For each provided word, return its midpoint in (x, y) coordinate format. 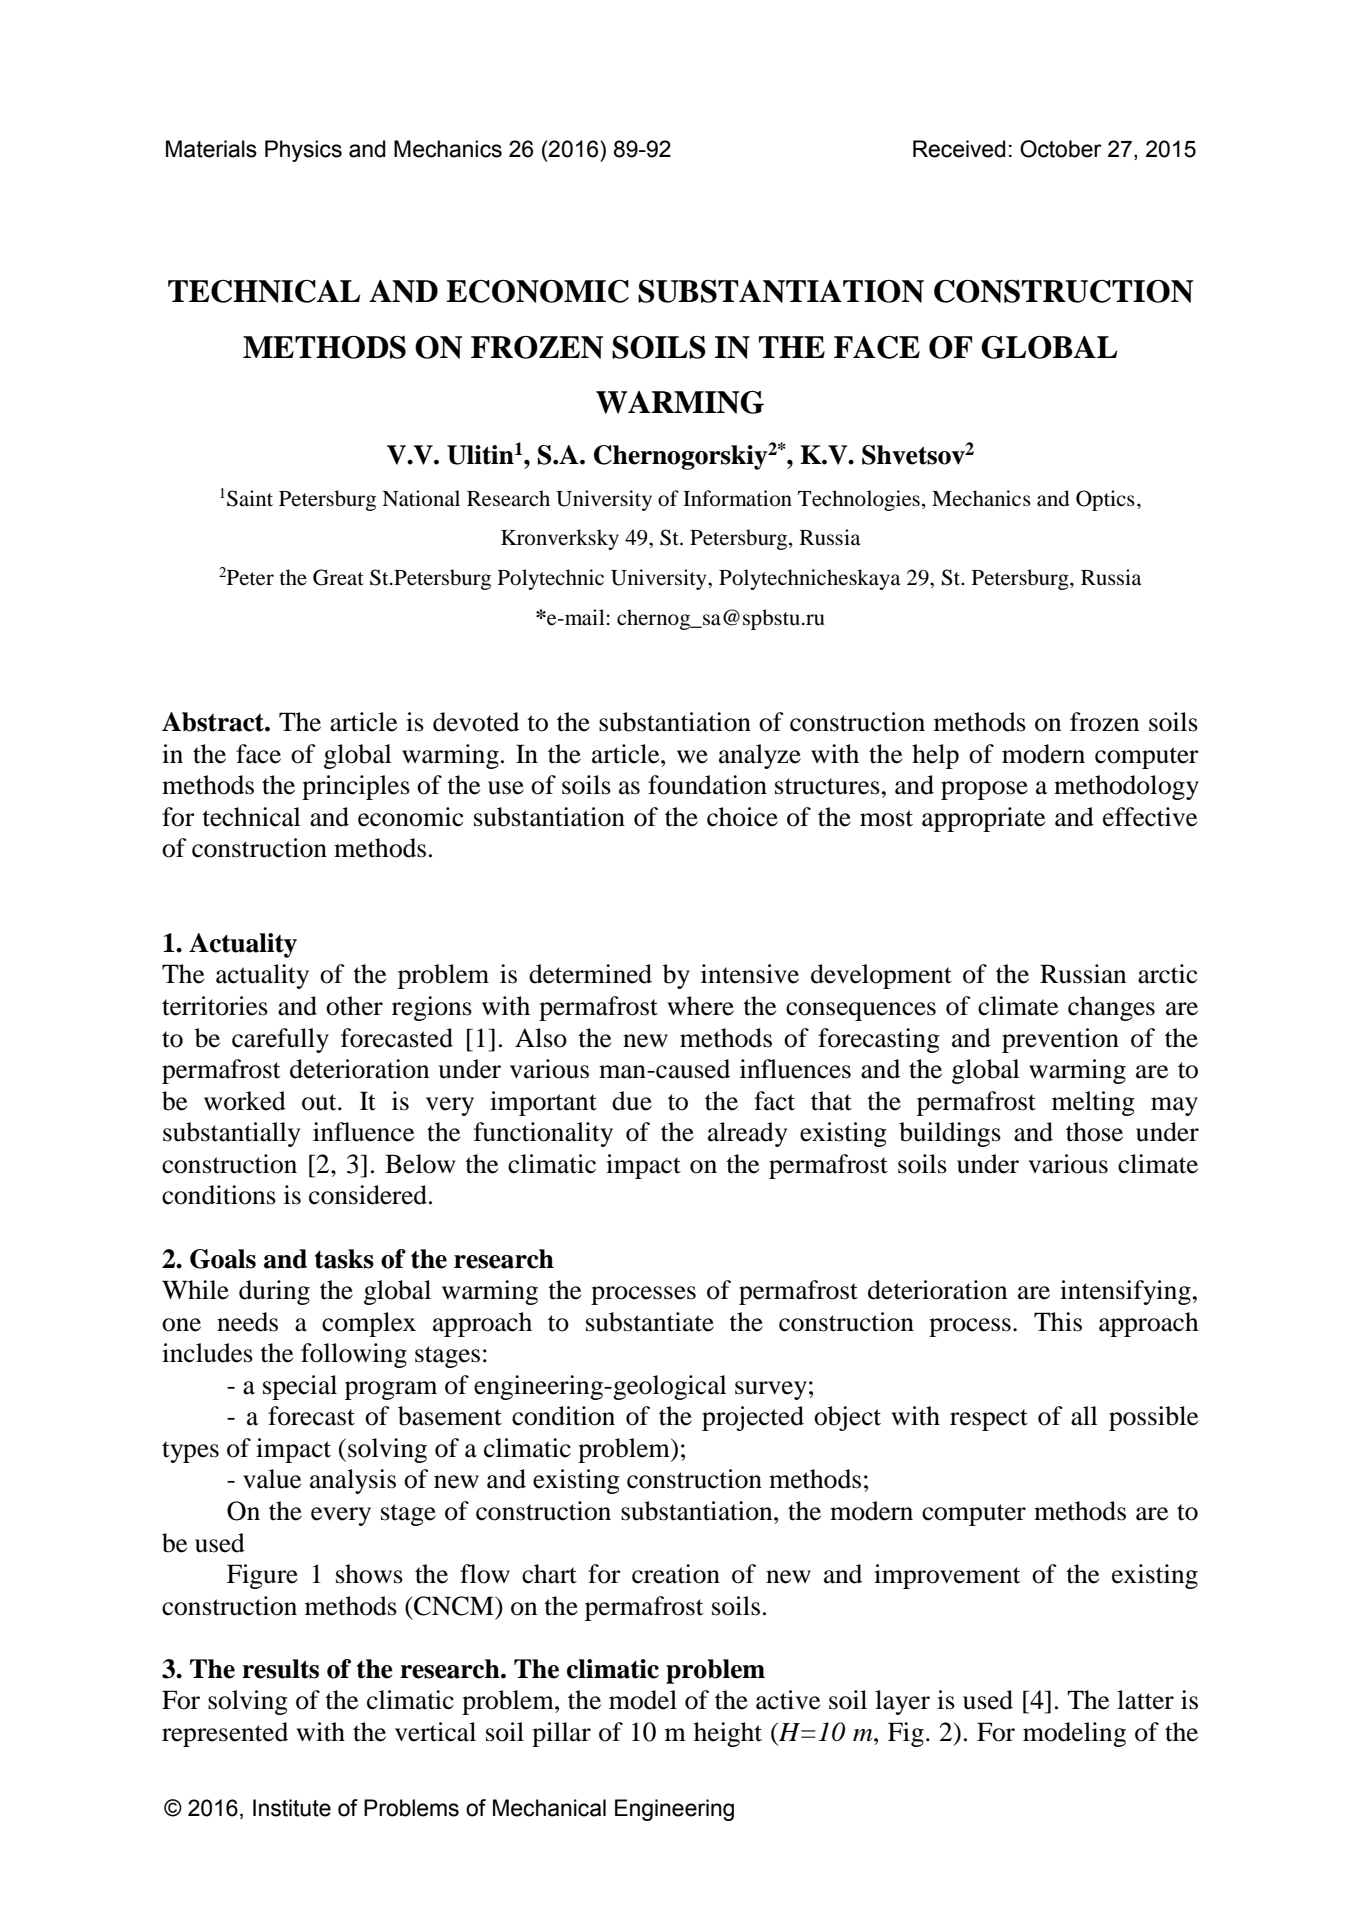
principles (356, 787)
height (728, 1734)
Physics (303, 151)
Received (959, 149)
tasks (344, 1259)
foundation (707, 785)
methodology (1126, 787)
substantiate (650, 1322)
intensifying (1125, 1292)
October (1061, 149)
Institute (292, 1808)
